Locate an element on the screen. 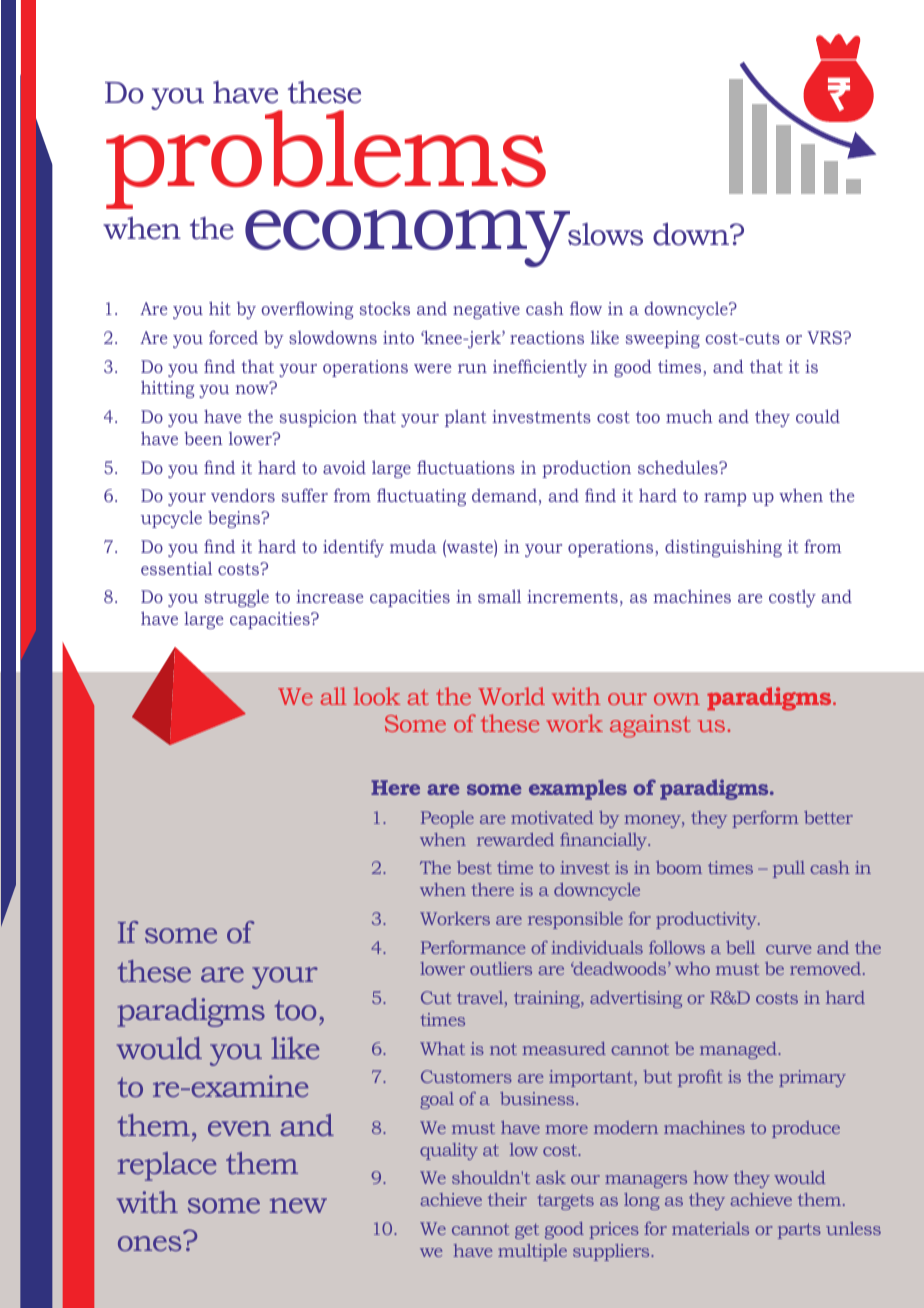  World is located at coordinates (511, 696).
